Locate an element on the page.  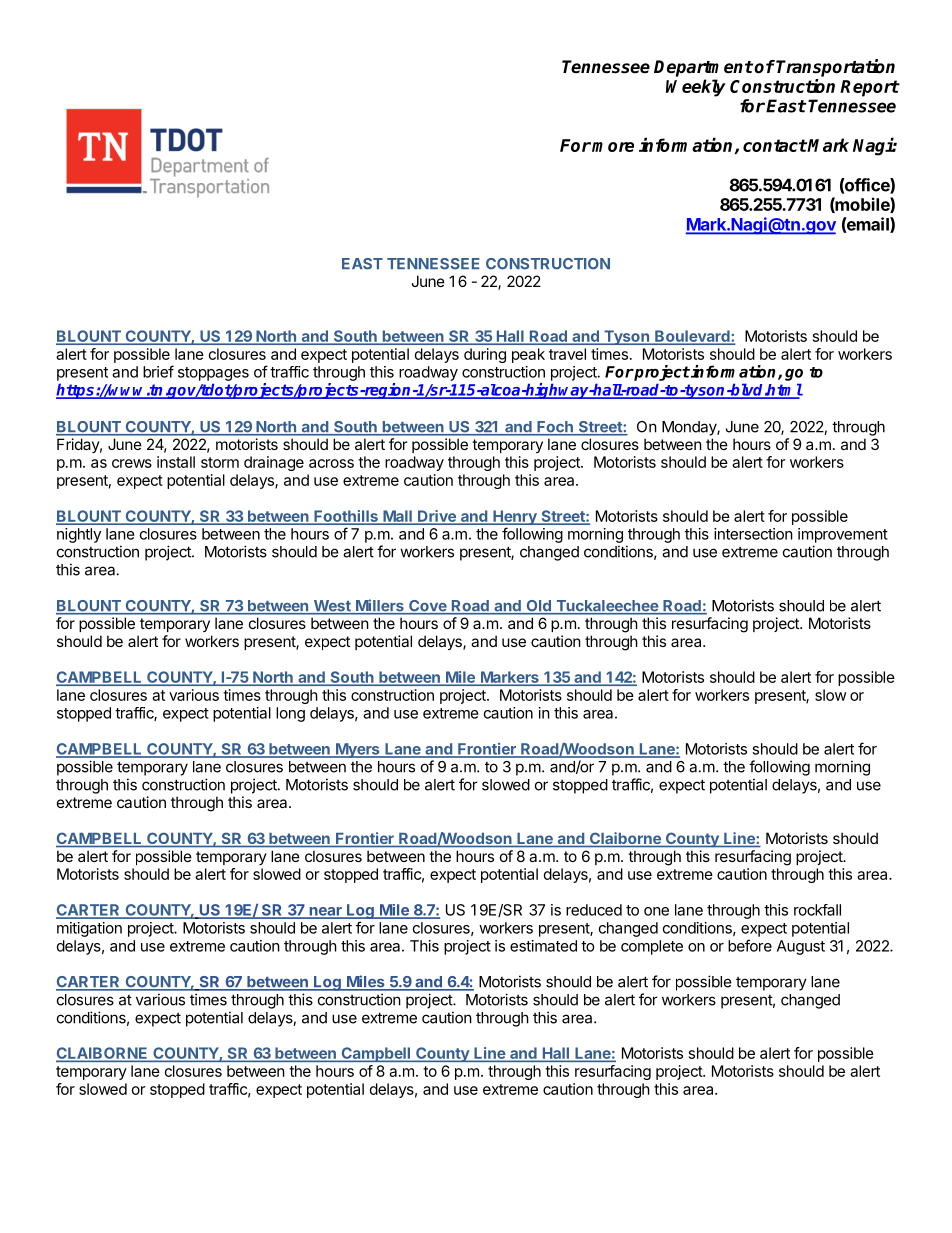
Transportation is located at coordinates (835, 68).
